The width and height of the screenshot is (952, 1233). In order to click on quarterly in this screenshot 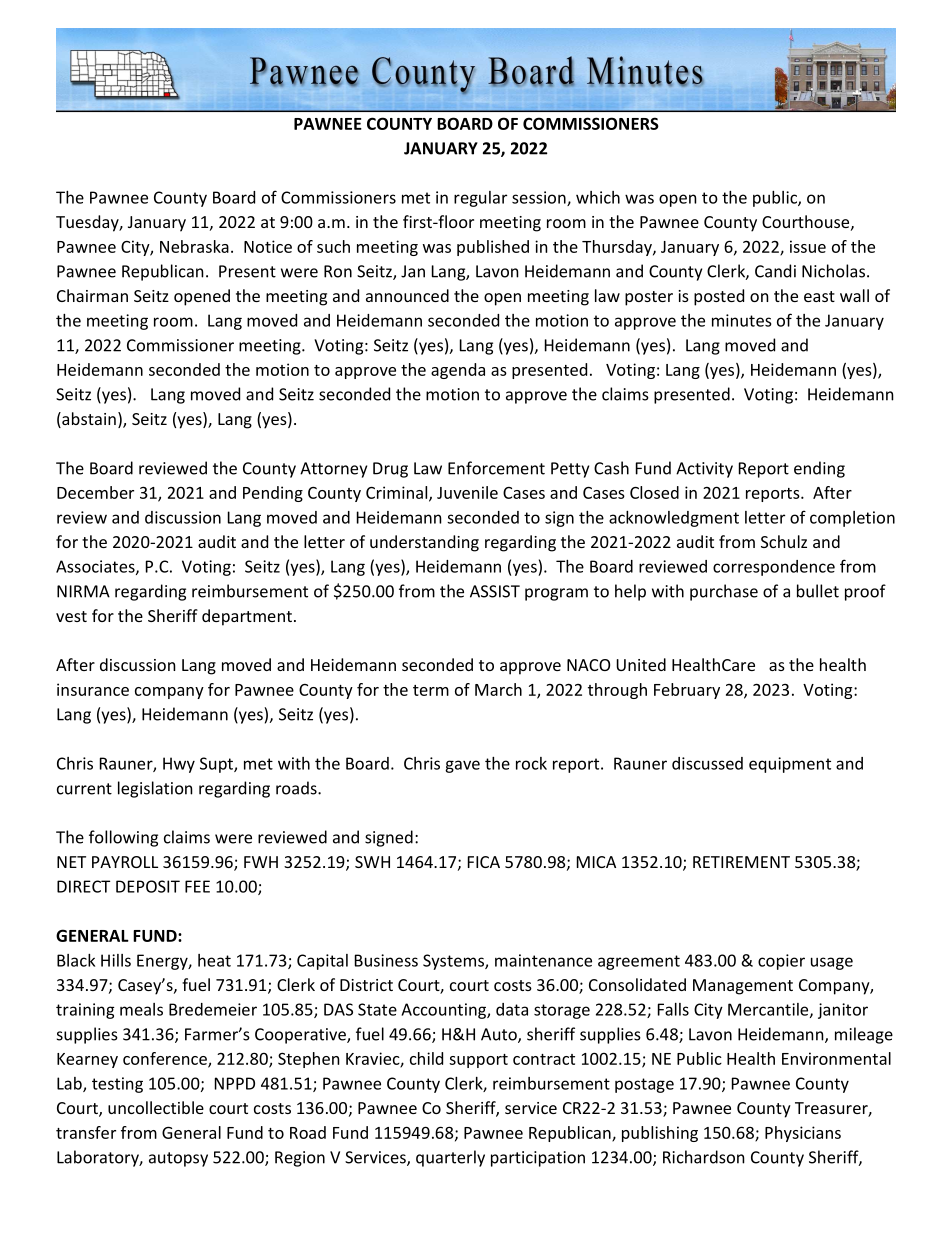, I will do `click(450, 1158)`.
